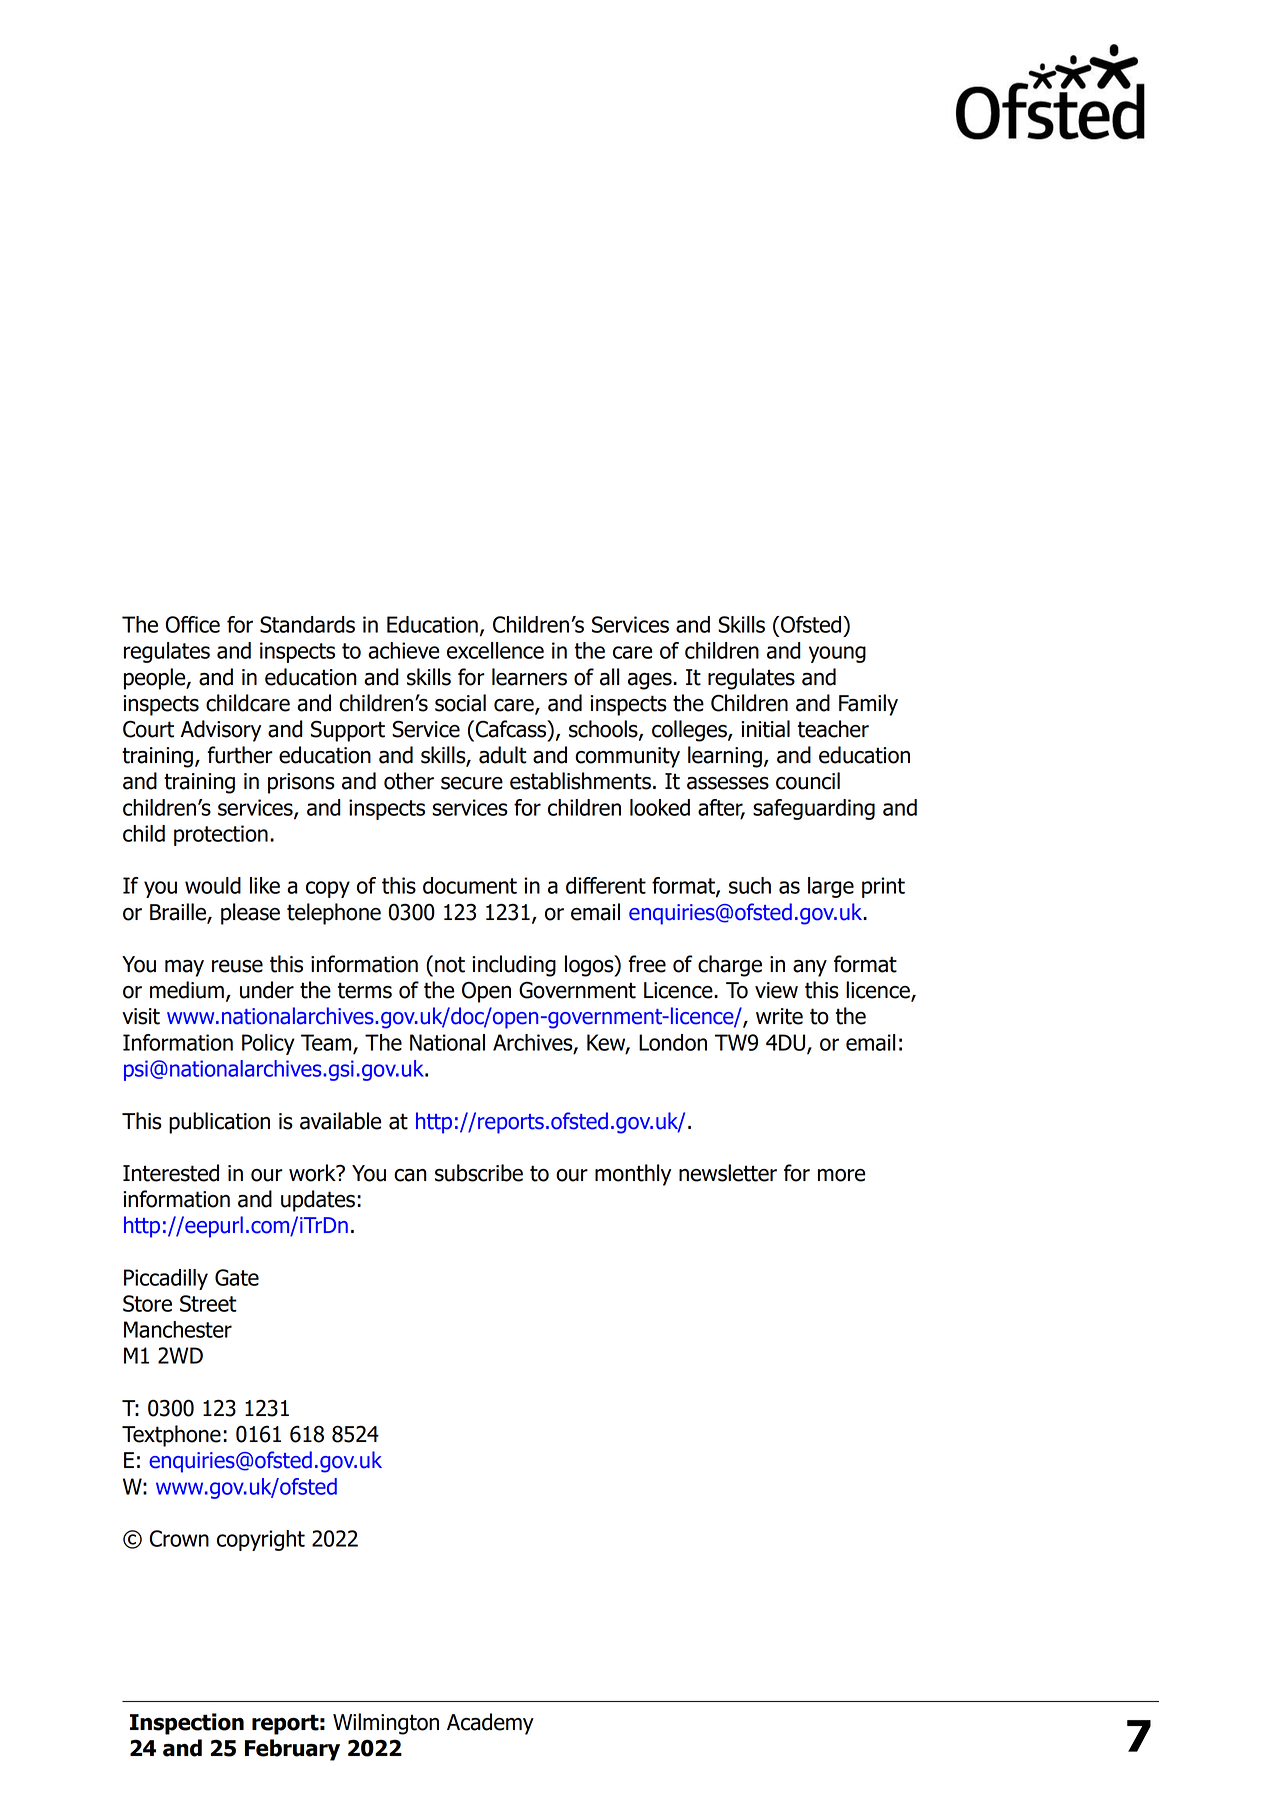 The width and height of the image is (1280, 1815). What do you see at coordinates (490, 1724) in the image?
I see `Academy` at bounding box center [490, 1724].
